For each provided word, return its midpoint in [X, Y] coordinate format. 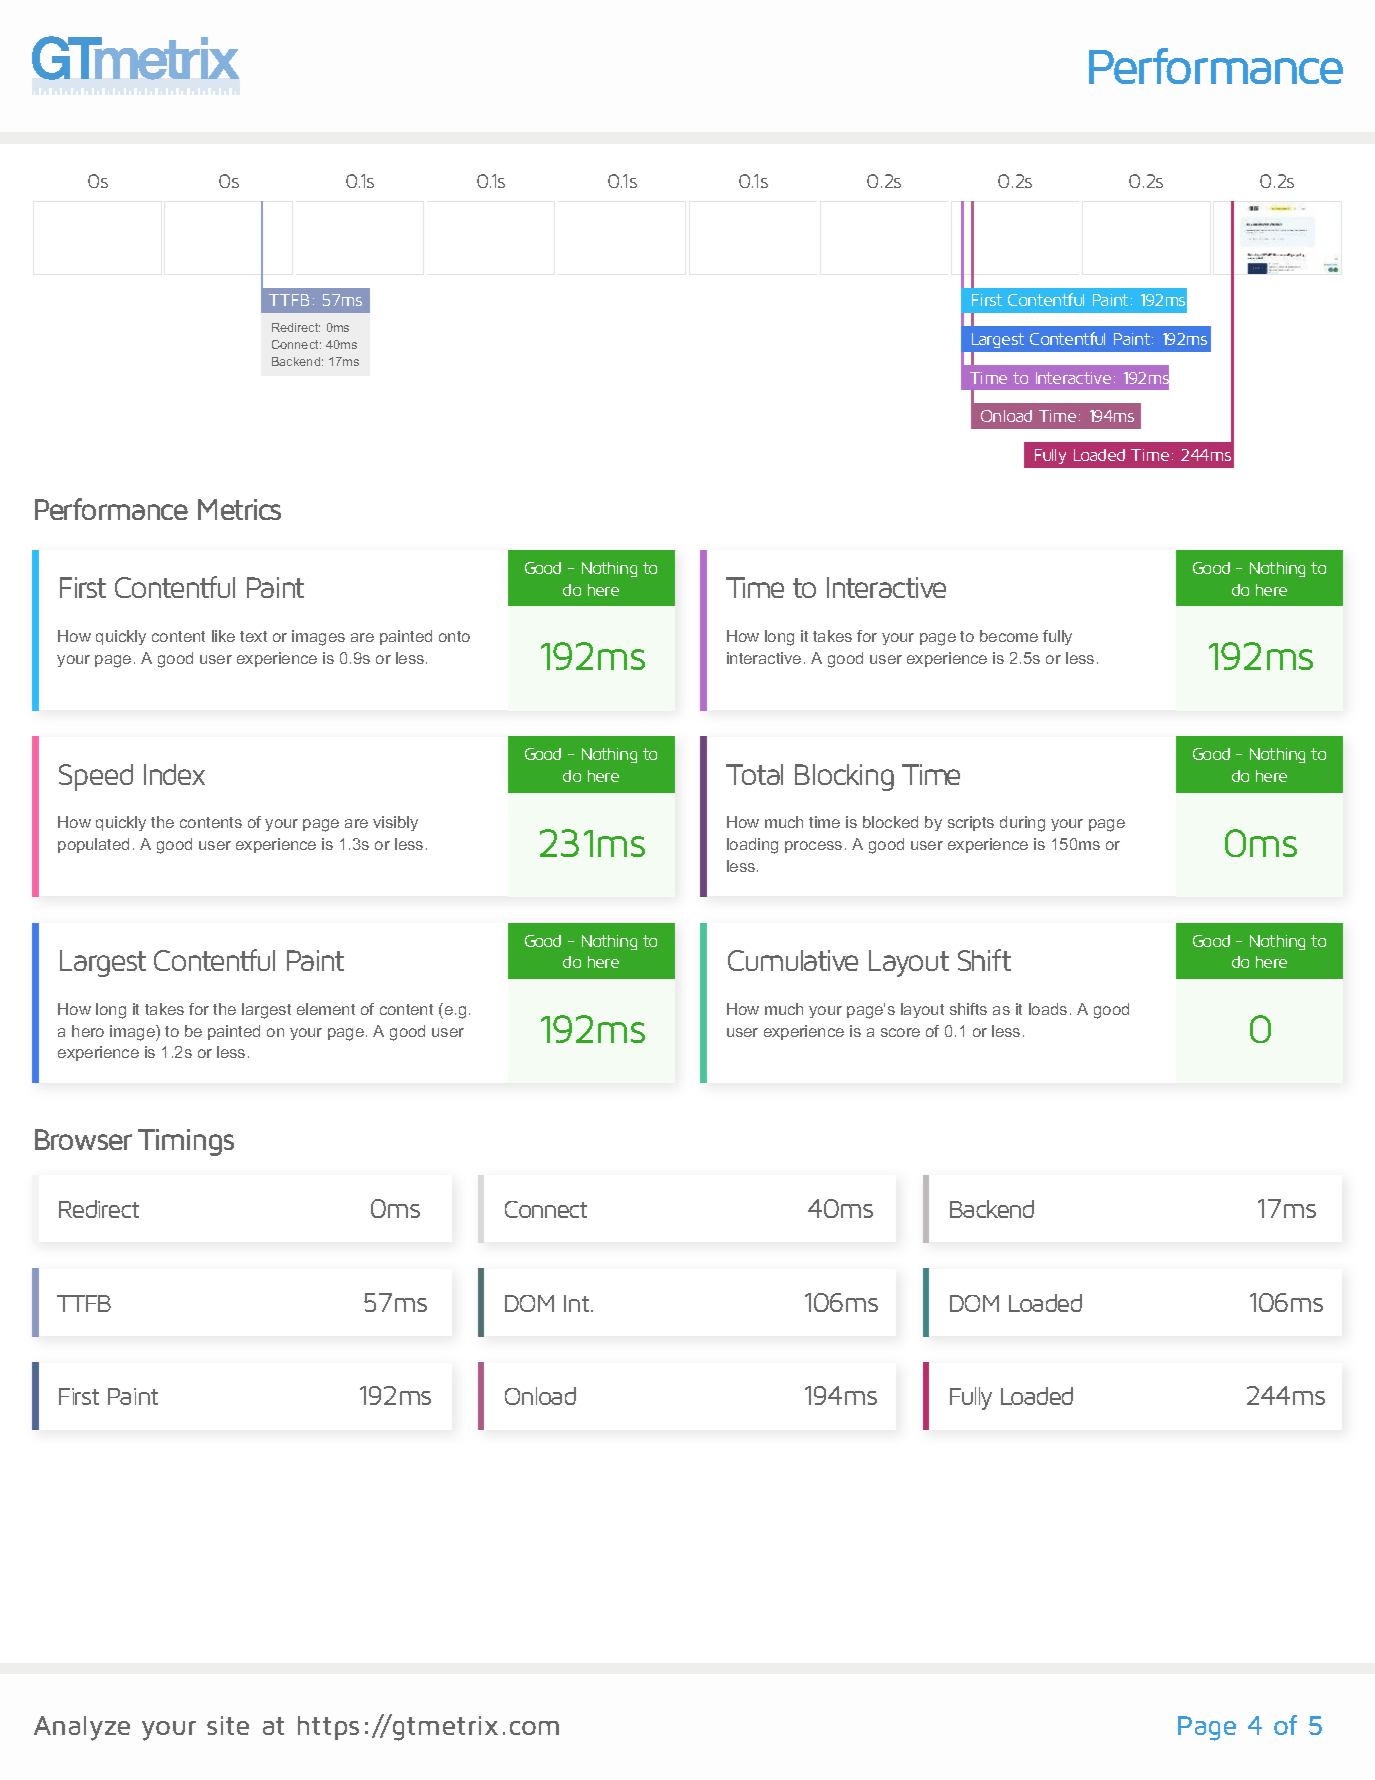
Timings [186, 1142]
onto [454, 636]
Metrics [239, 509]
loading [752, 846]
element [326, 1009]
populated [93, 845]
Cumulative [793, 960]
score [900, 1032]
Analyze [82, 1728]
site [228, 1725]
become [1009, 636]
